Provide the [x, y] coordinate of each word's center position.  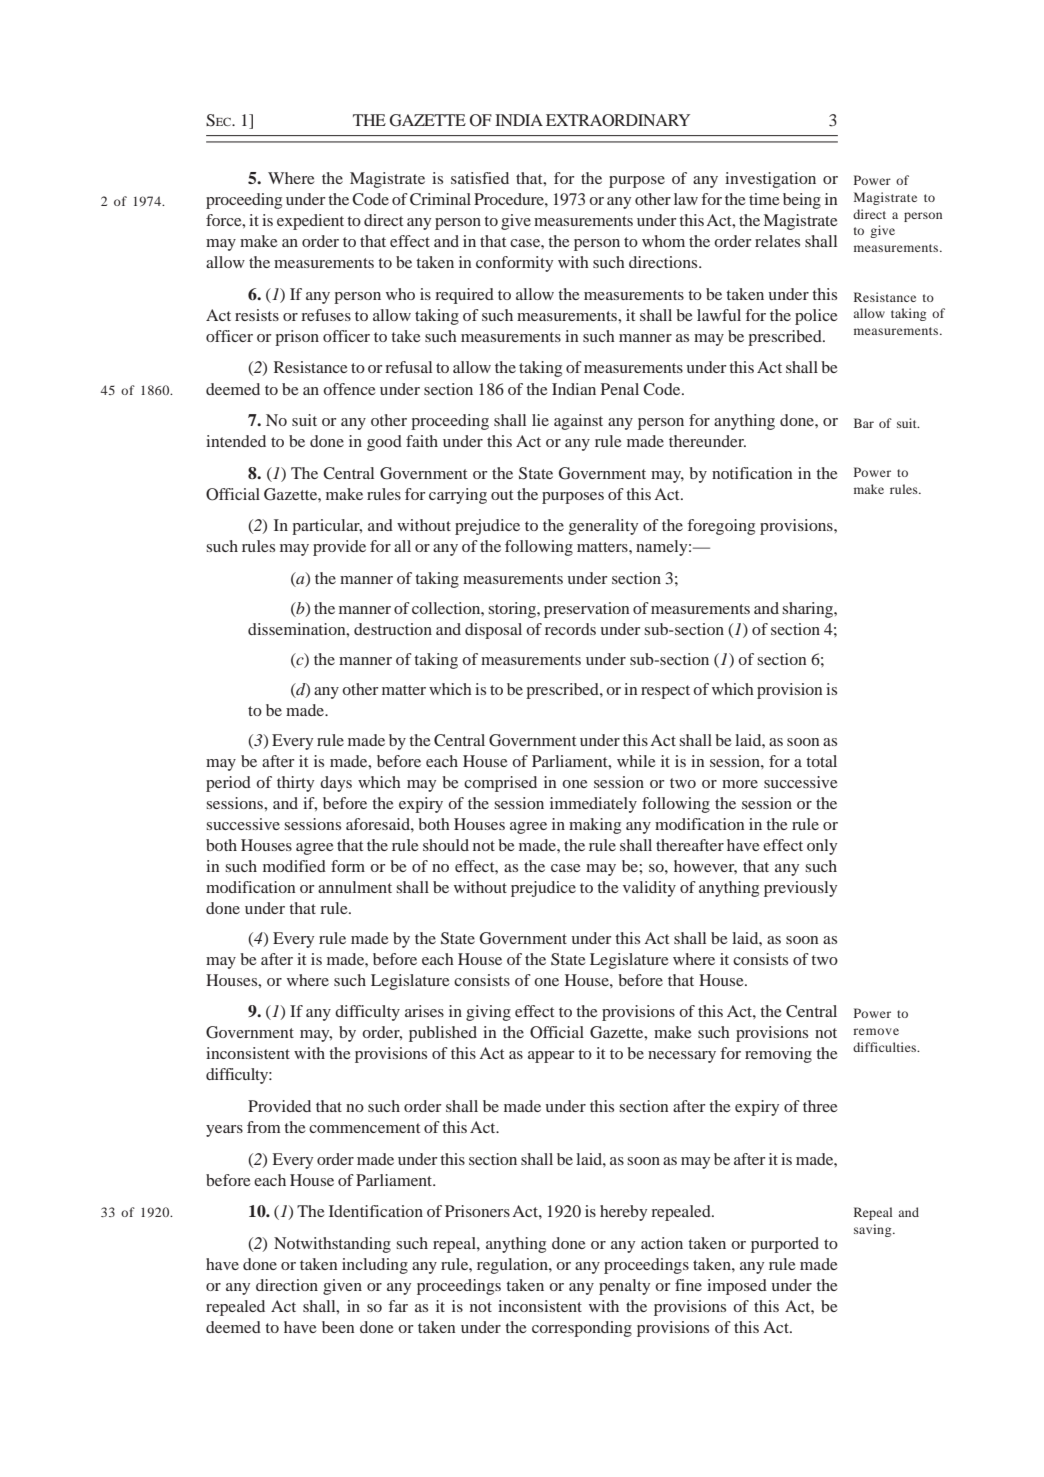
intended [236, 441]
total [821, 761]
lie [540, 420]
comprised [500, 784]
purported [785, 1245]
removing [778, 1055]
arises [424, 1011]
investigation [770, 180]
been [338, 1327]
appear [551, 1057]
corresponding [582, 1329]
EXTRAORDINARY [618, 120]
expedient [310, 222]
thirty [295, 784]
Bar [864, 423]
